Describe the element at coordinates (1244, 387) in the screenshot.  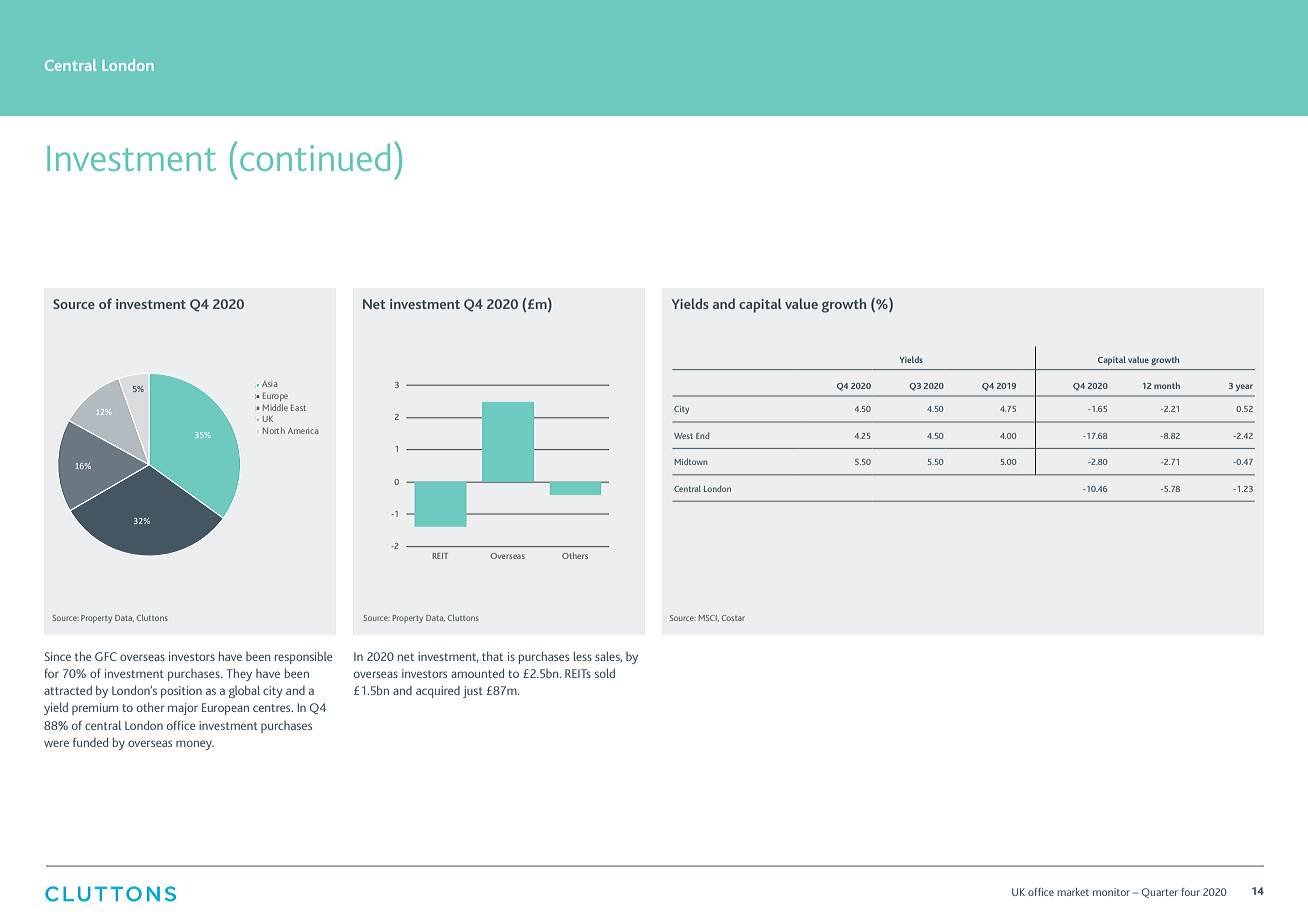
I see `year` at that location.
